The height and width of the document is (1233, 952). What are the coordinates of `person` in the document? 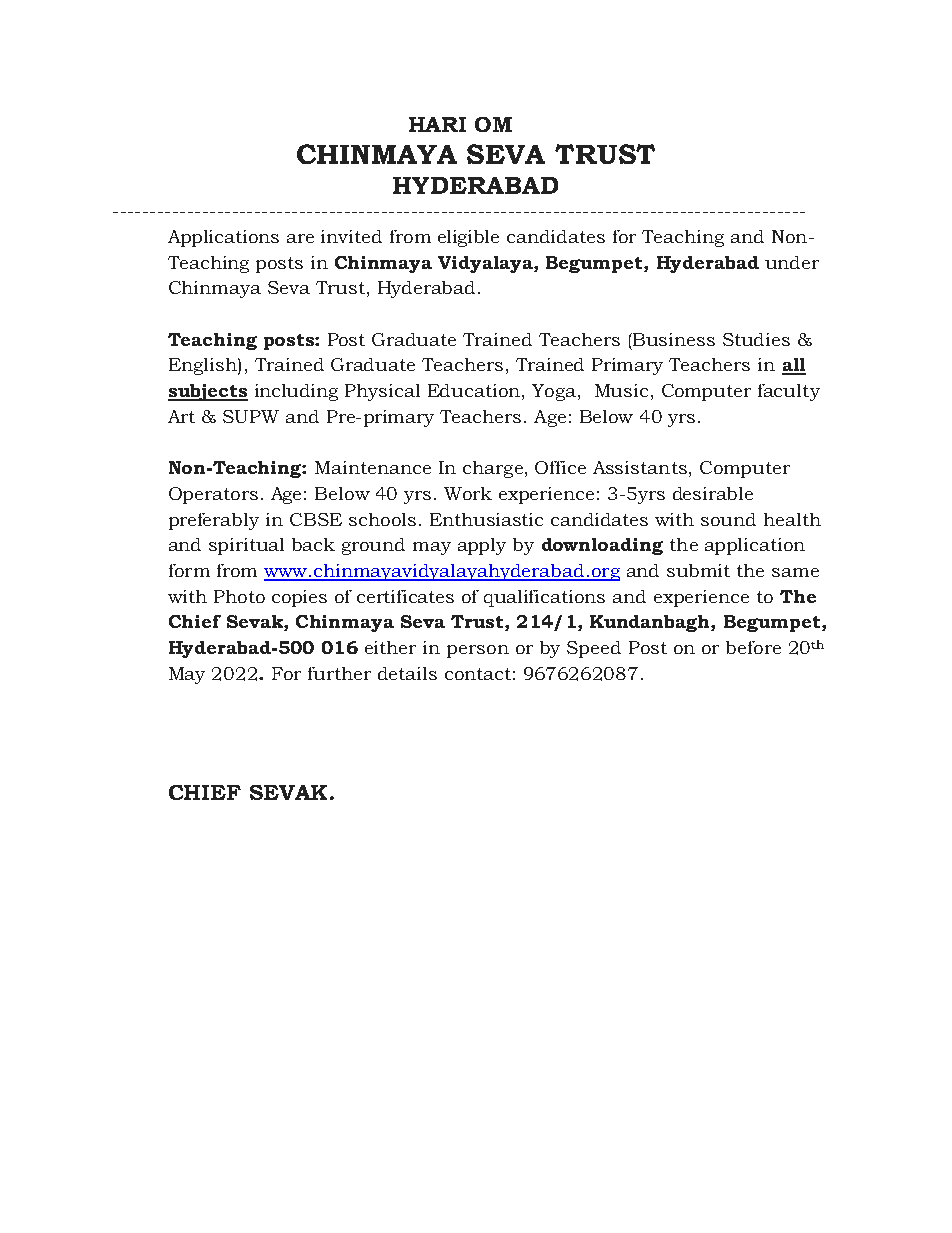 It's located at (478, 651).
